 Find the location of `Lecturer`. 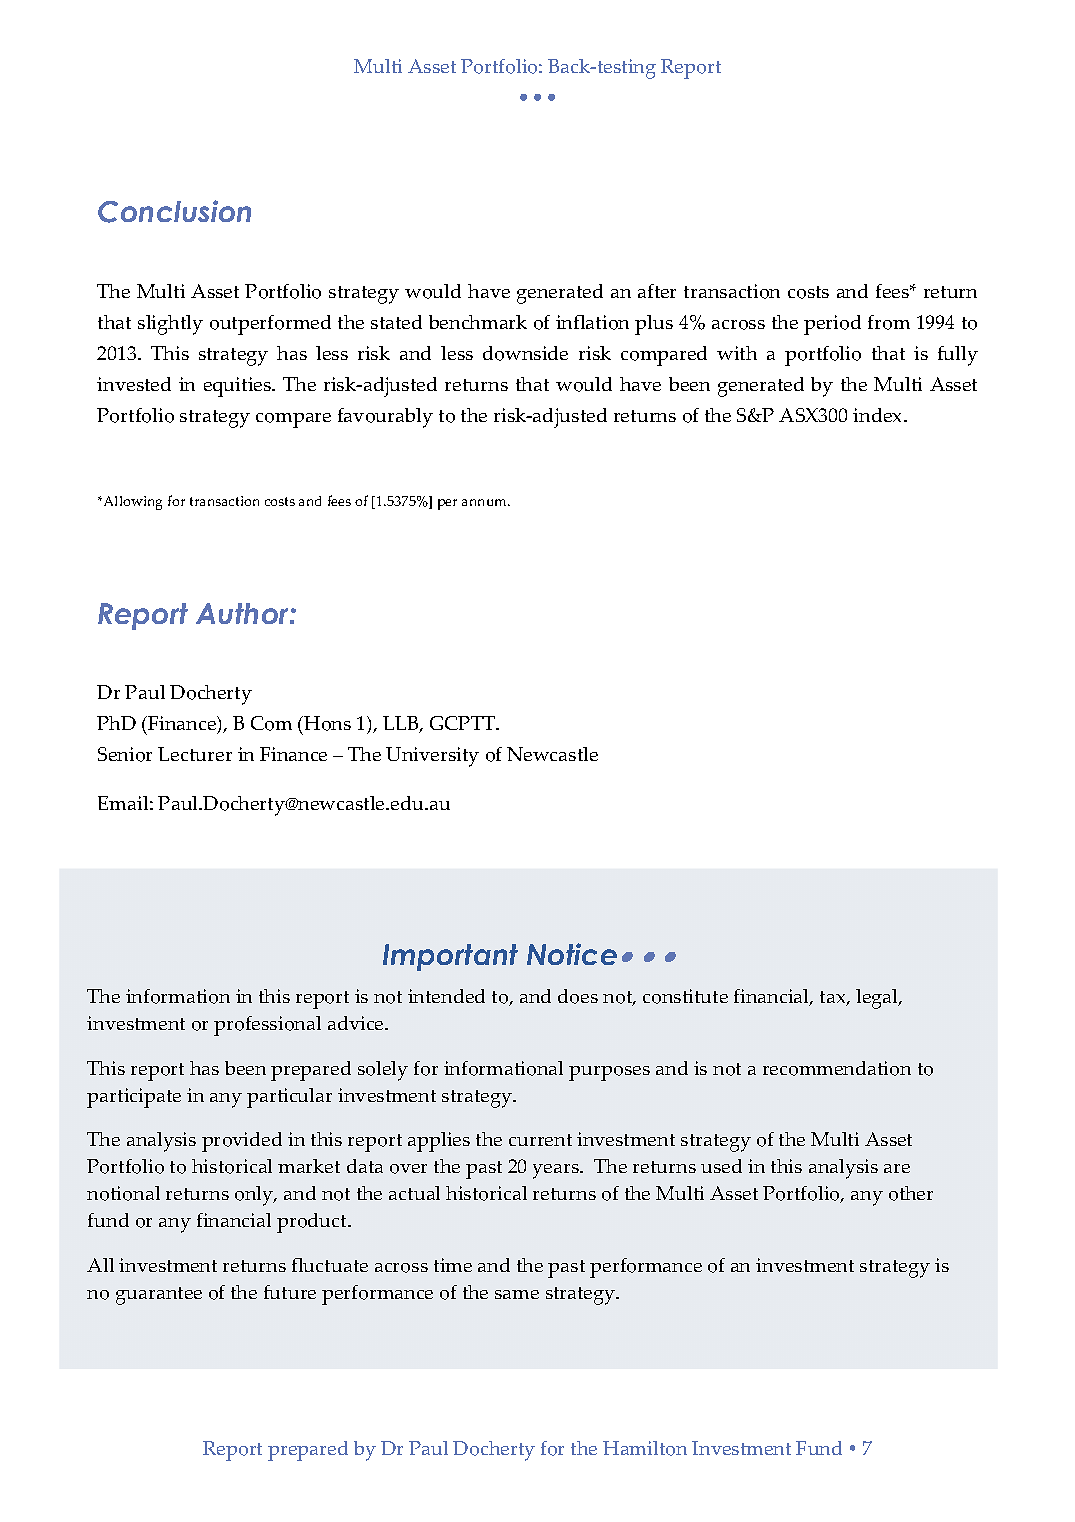

Lecturer is located at coordinates (195, 754).
